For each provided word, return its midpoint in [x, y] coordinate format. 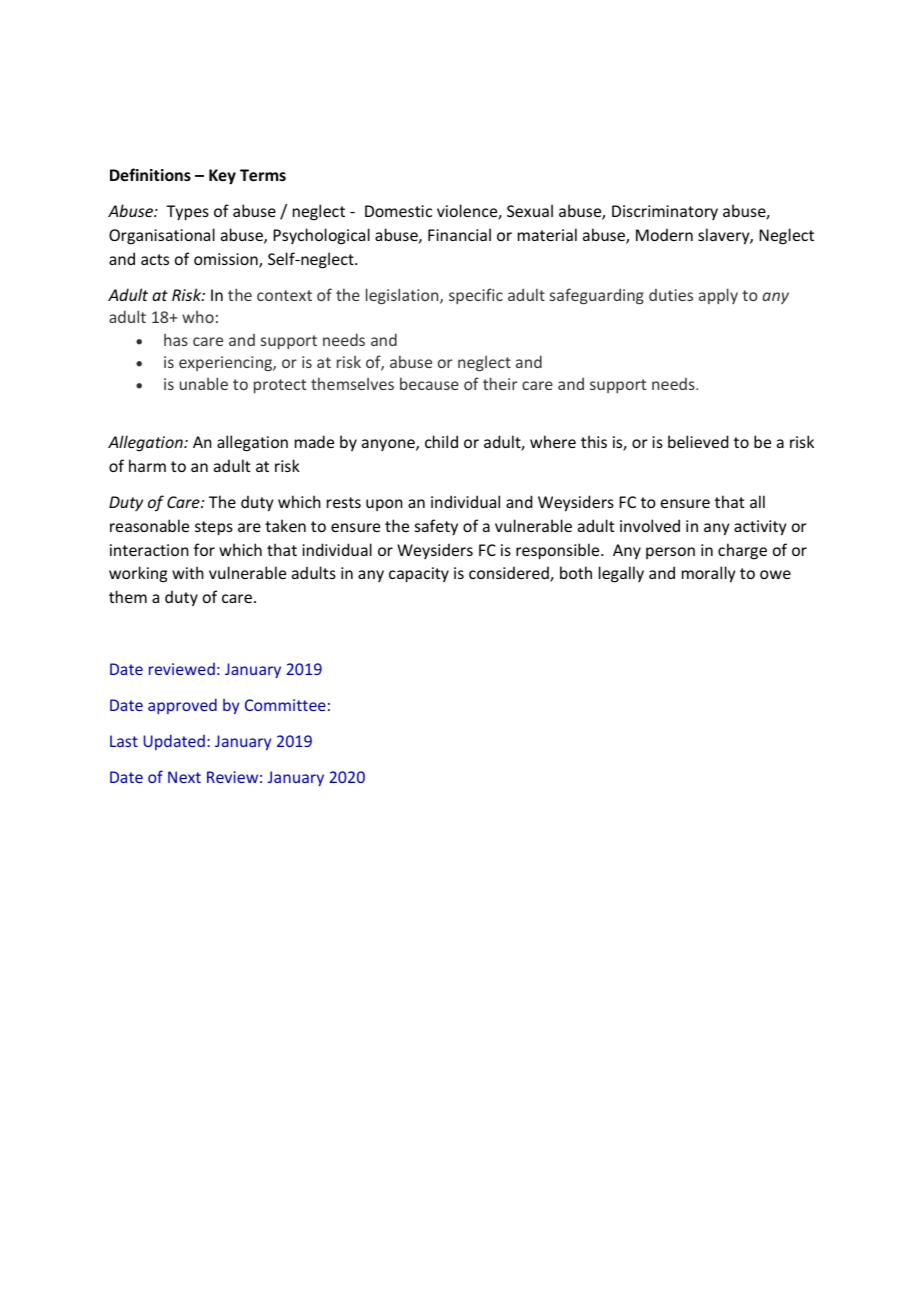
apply [718, 296]
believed [698, 441]
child [441, 441]
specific [476, 296]
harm [147, 465]
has [176, 339]
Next [184, 777]
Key [222, 177]
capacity [419, 575]
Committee [285, 705]
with [188, 572]
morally [708, 574]
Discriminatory [665, 212]
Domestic [398, 211]
